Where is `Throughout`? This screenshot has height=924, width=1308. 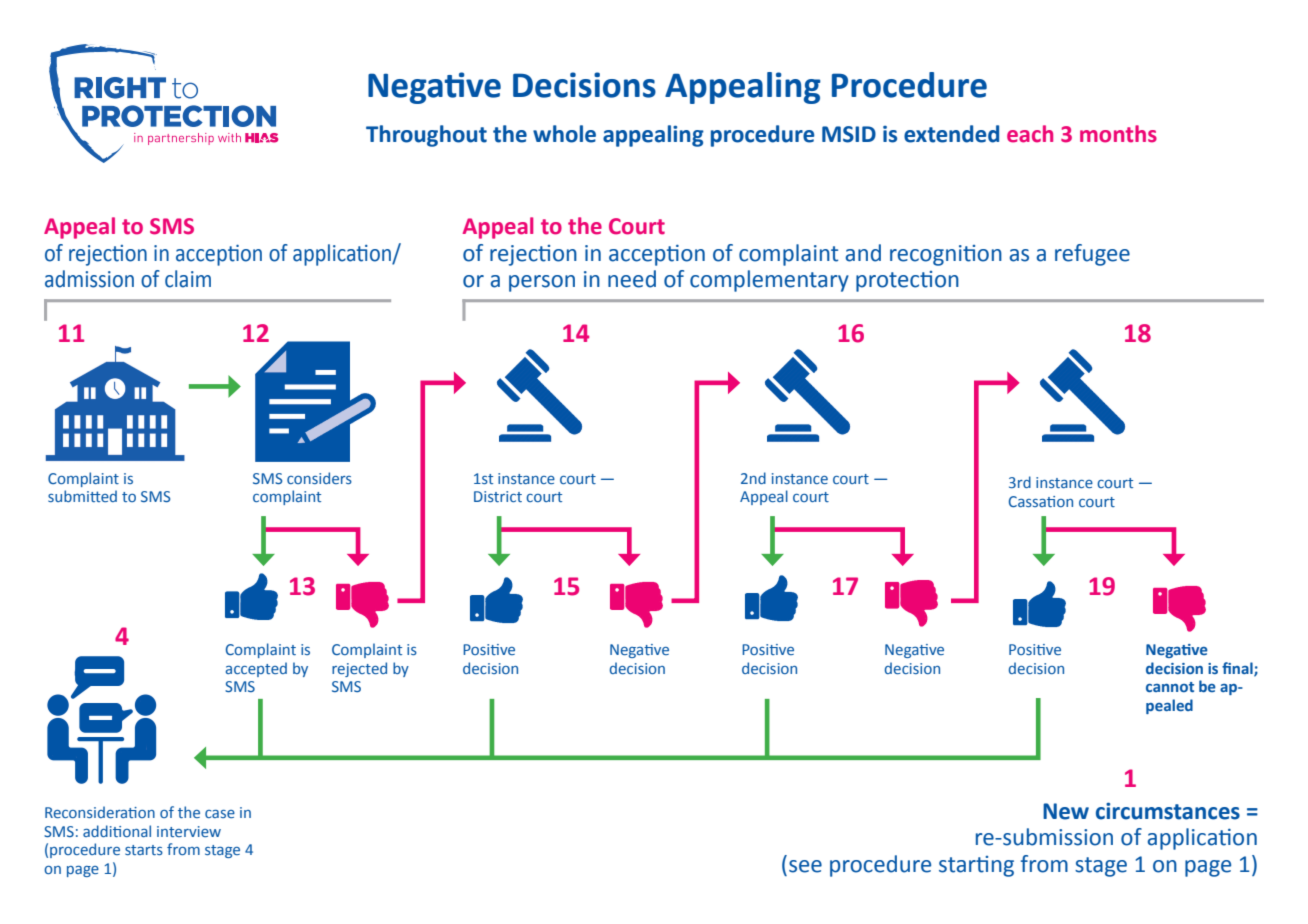 Throughout is located at coordinates (426, 136).
